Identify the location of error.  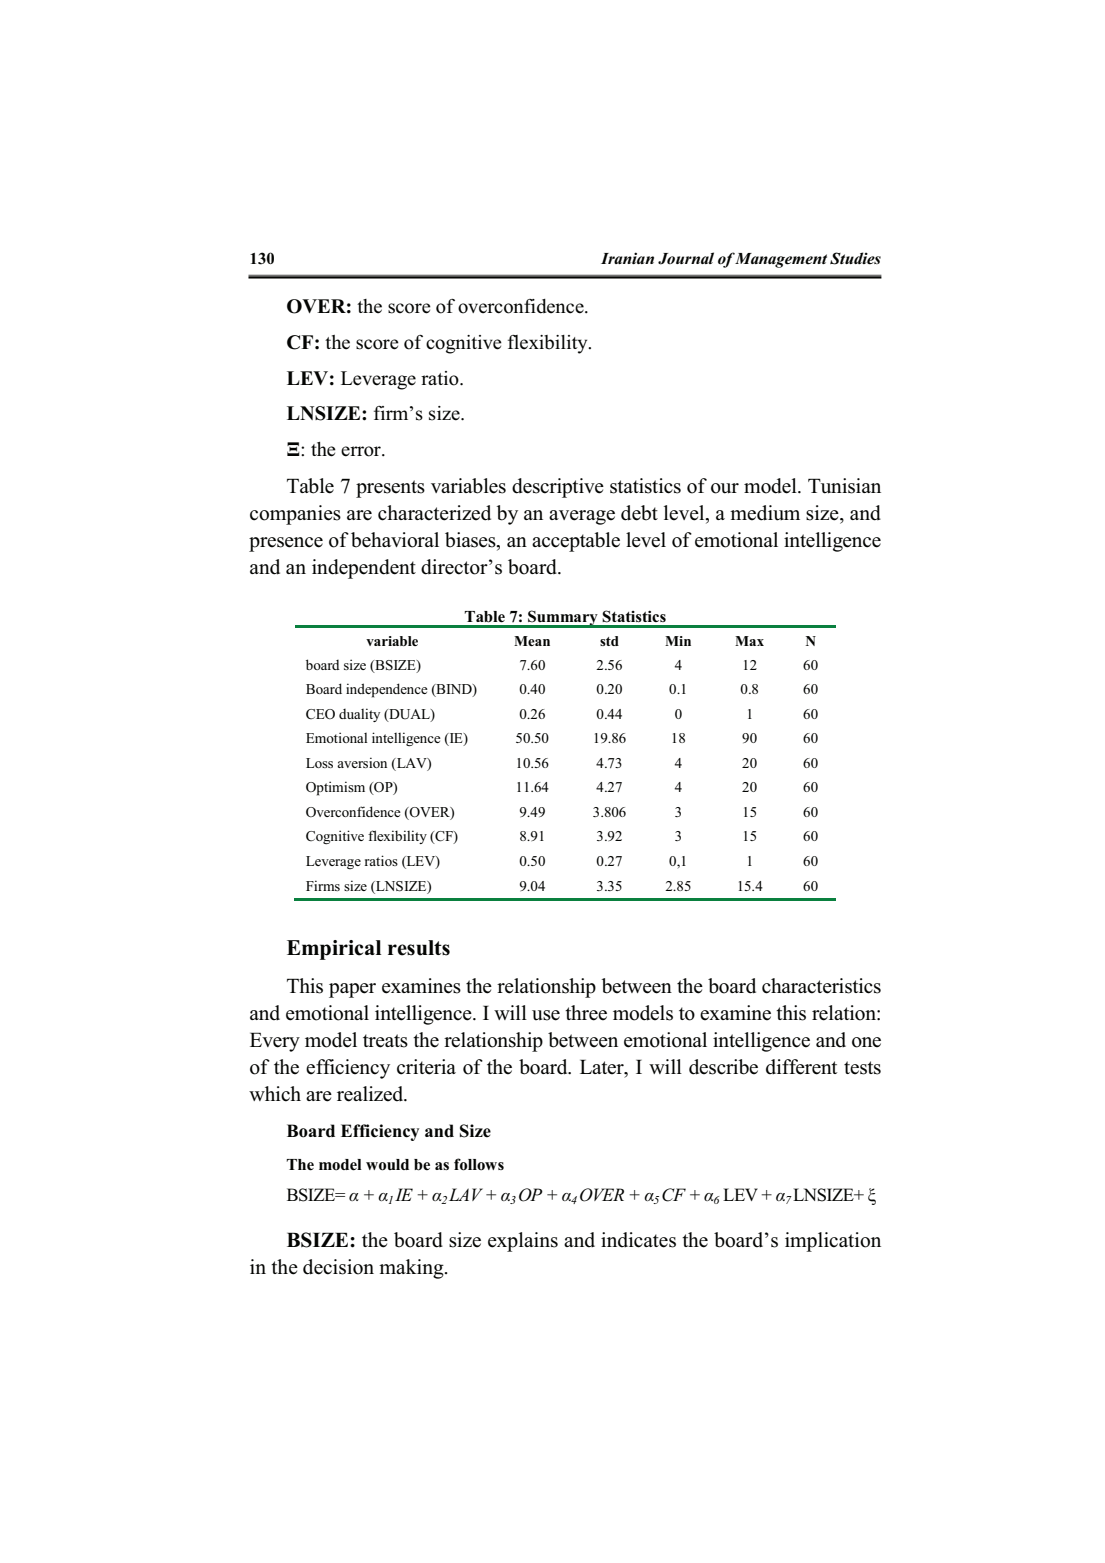
(362, 451).
